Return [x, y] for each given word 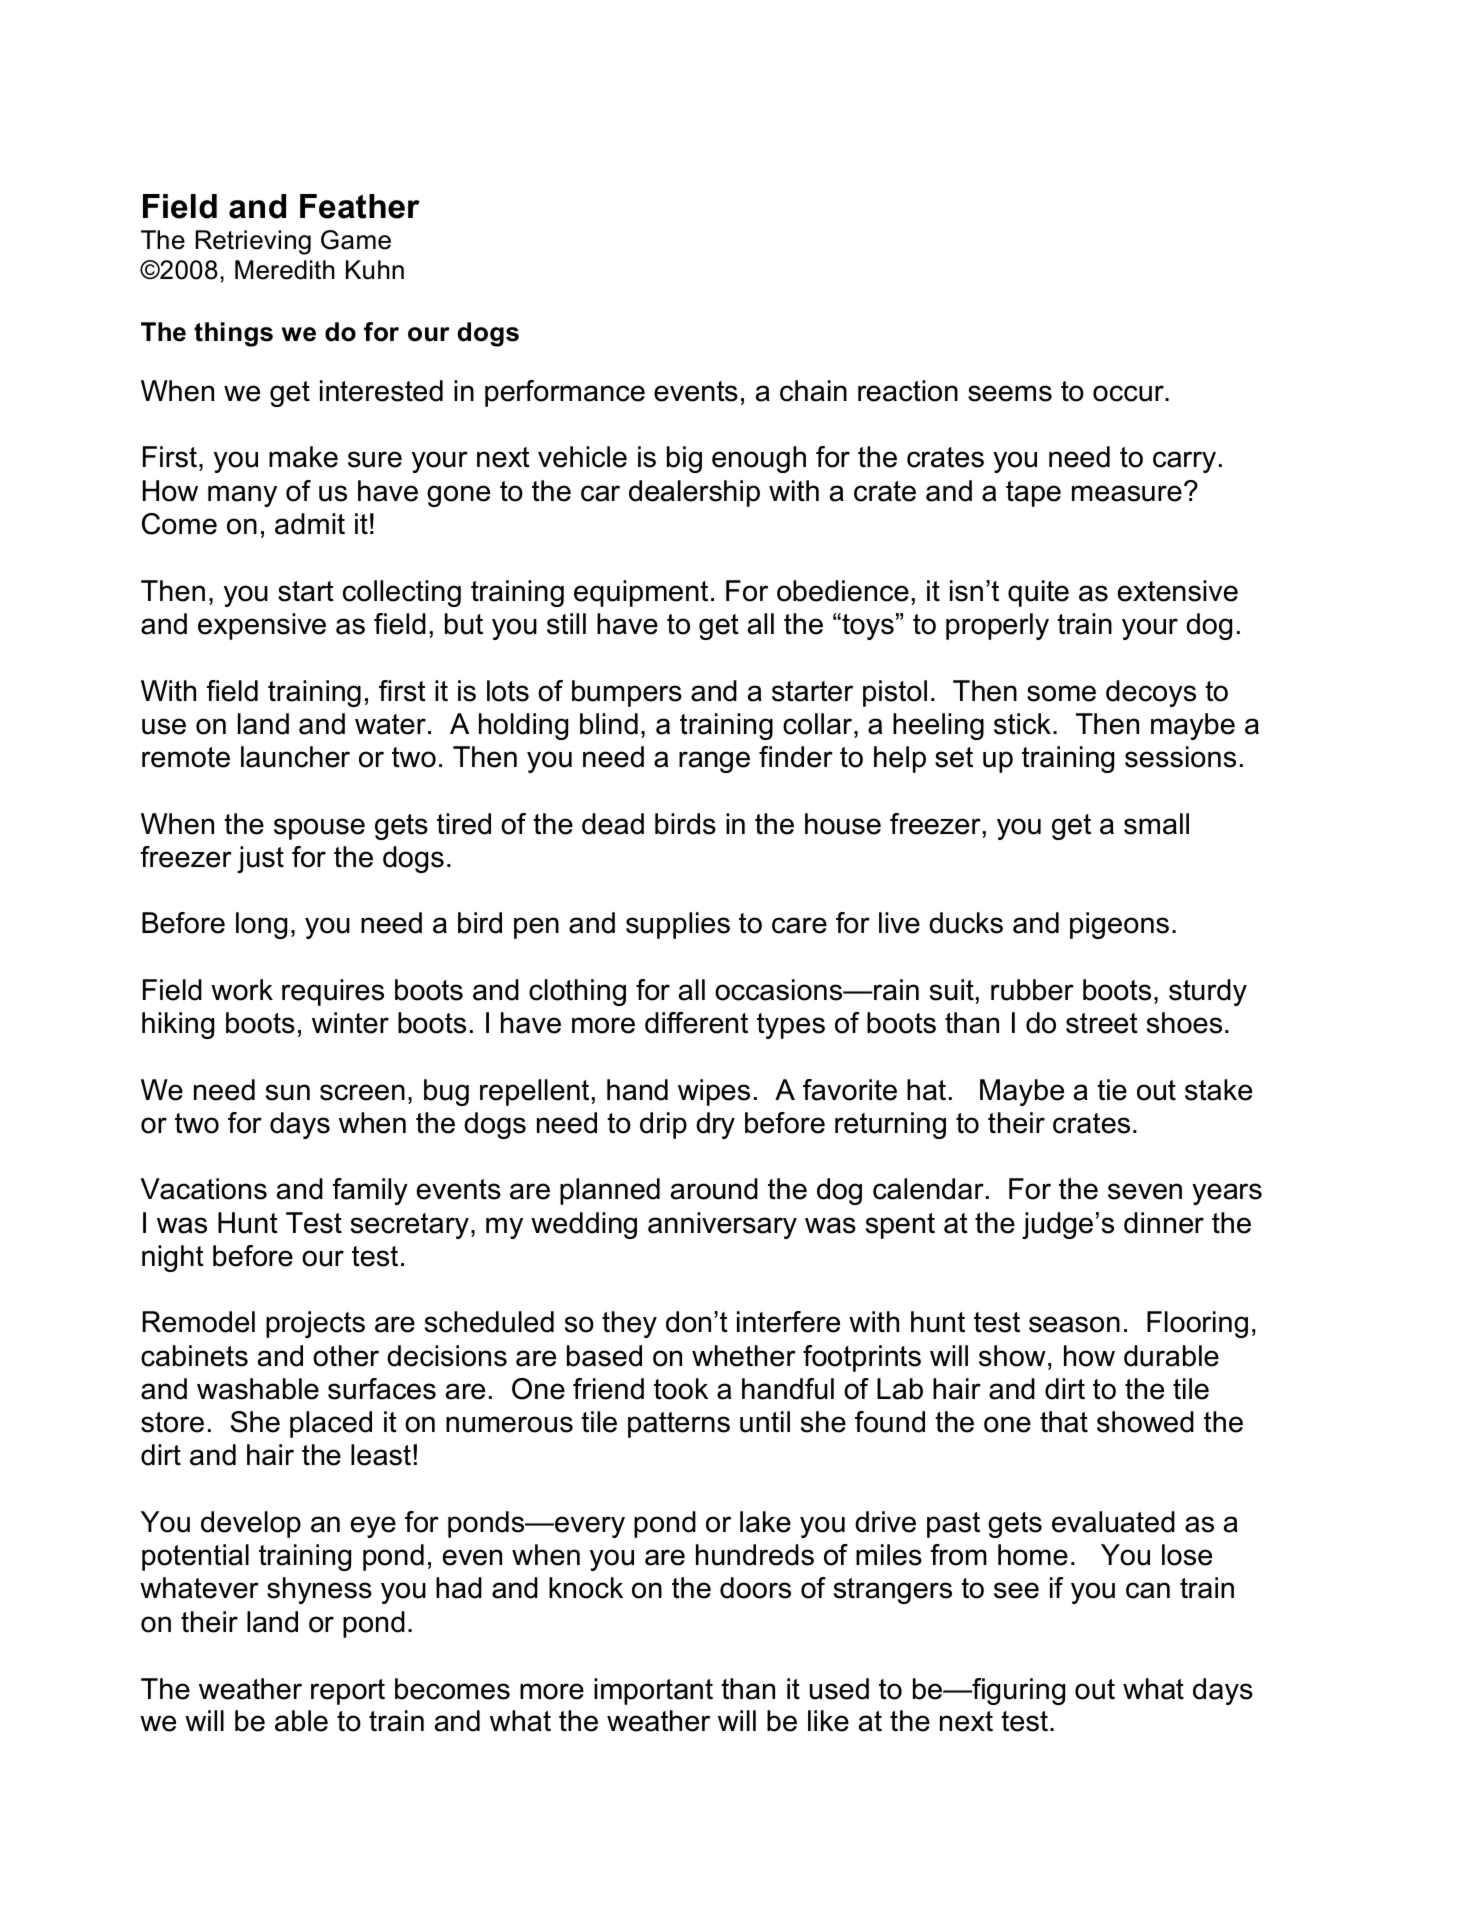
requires [333, 992]
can [1148, 1590]
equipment [641, 593]
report [348, 1692]
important [653, 1691]
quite [1038, 593]
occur [1129, 393]
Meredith [285, 270]
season [1074, 1324]
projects [315, 1324]
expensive [262, 626]
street [1102, 1023]
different [696, 1023]
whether [744, 1356]
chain [813, 391]
